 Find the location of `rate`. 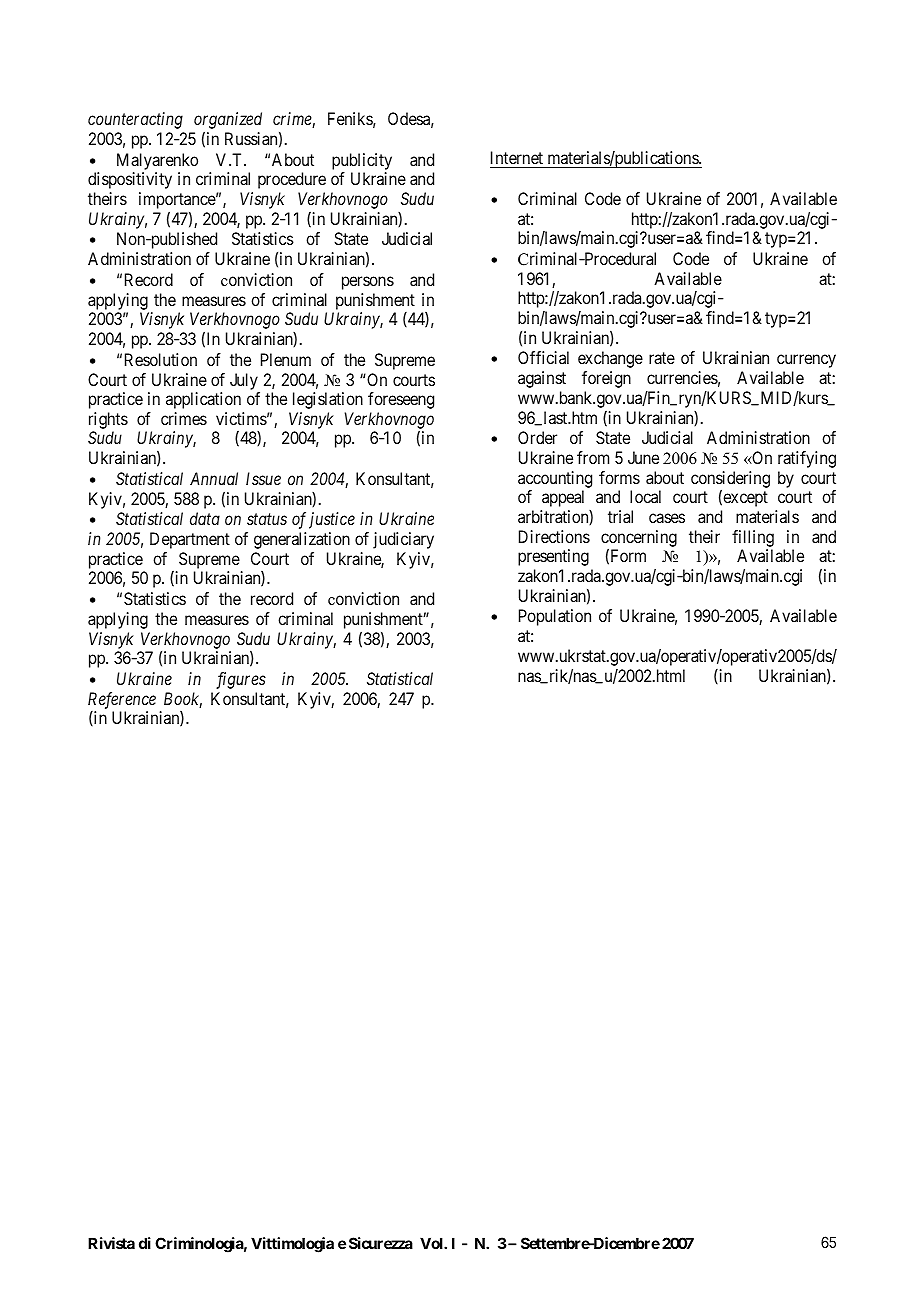

rate is located at coordinates (662, 358).
